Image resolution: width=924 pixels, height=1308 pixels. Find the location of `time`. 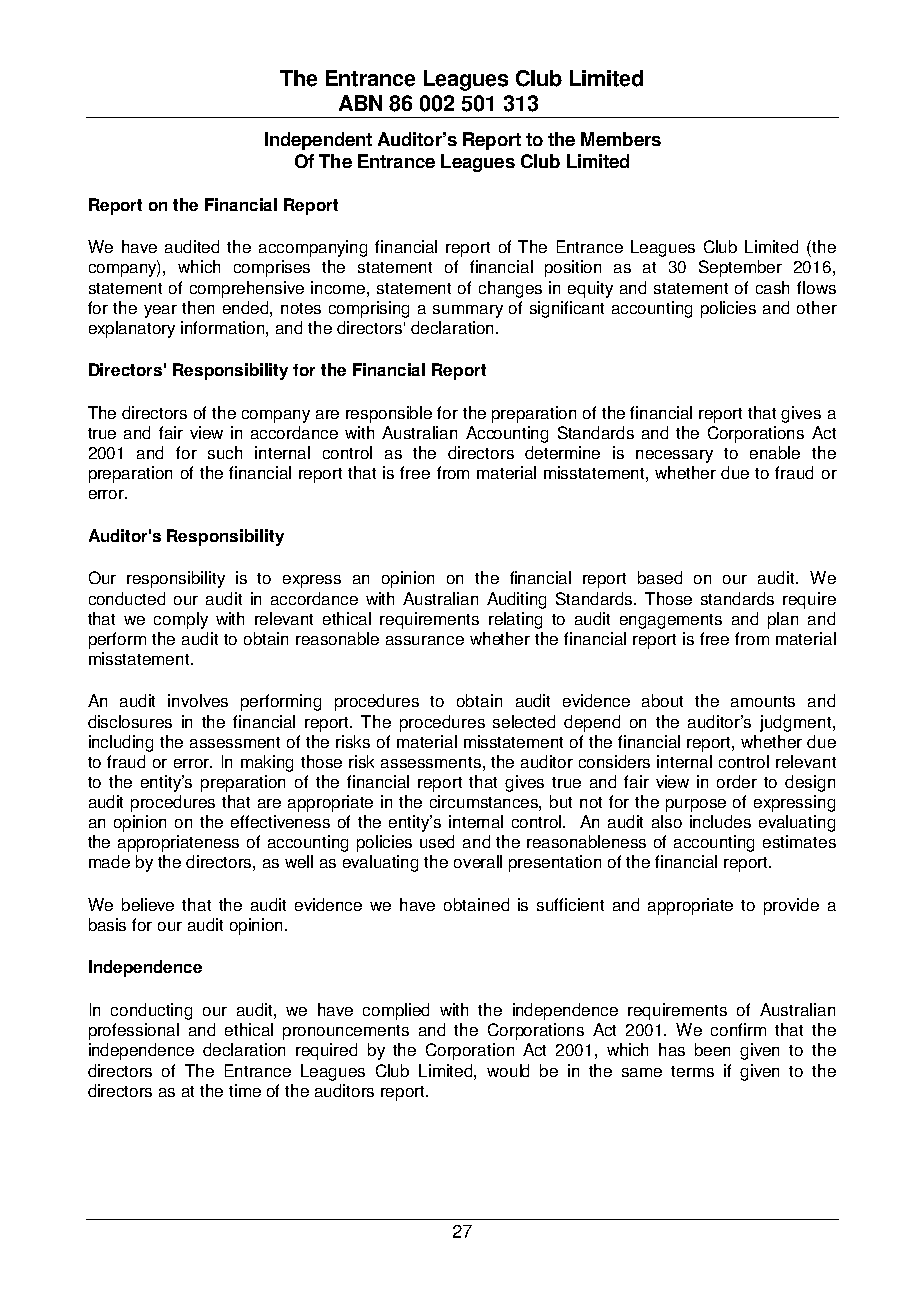

time is located at coordinates (245, 1090).
